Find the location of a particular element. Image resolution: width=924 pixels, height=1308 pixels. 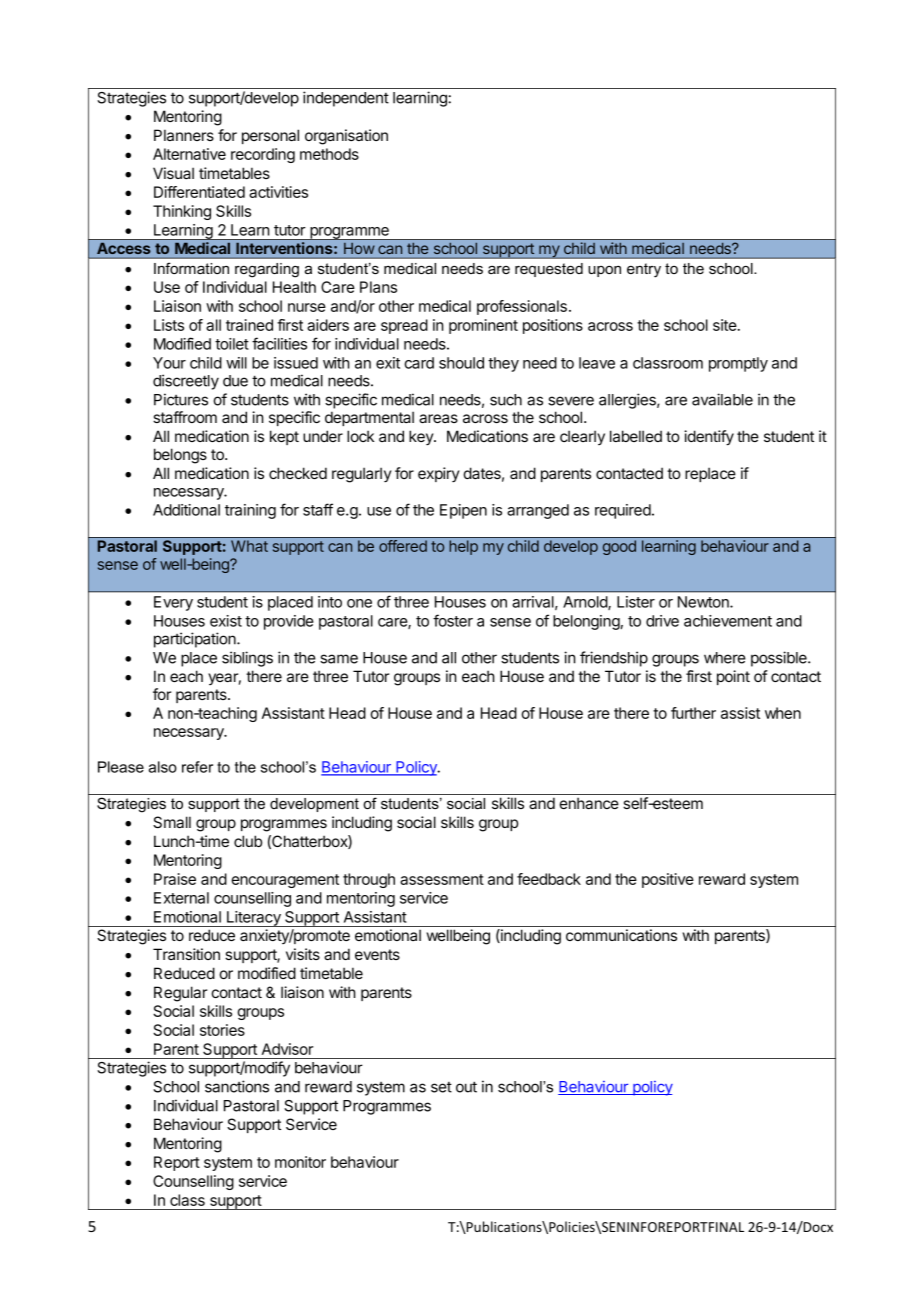

entry is located at coordinates (644, 270).
